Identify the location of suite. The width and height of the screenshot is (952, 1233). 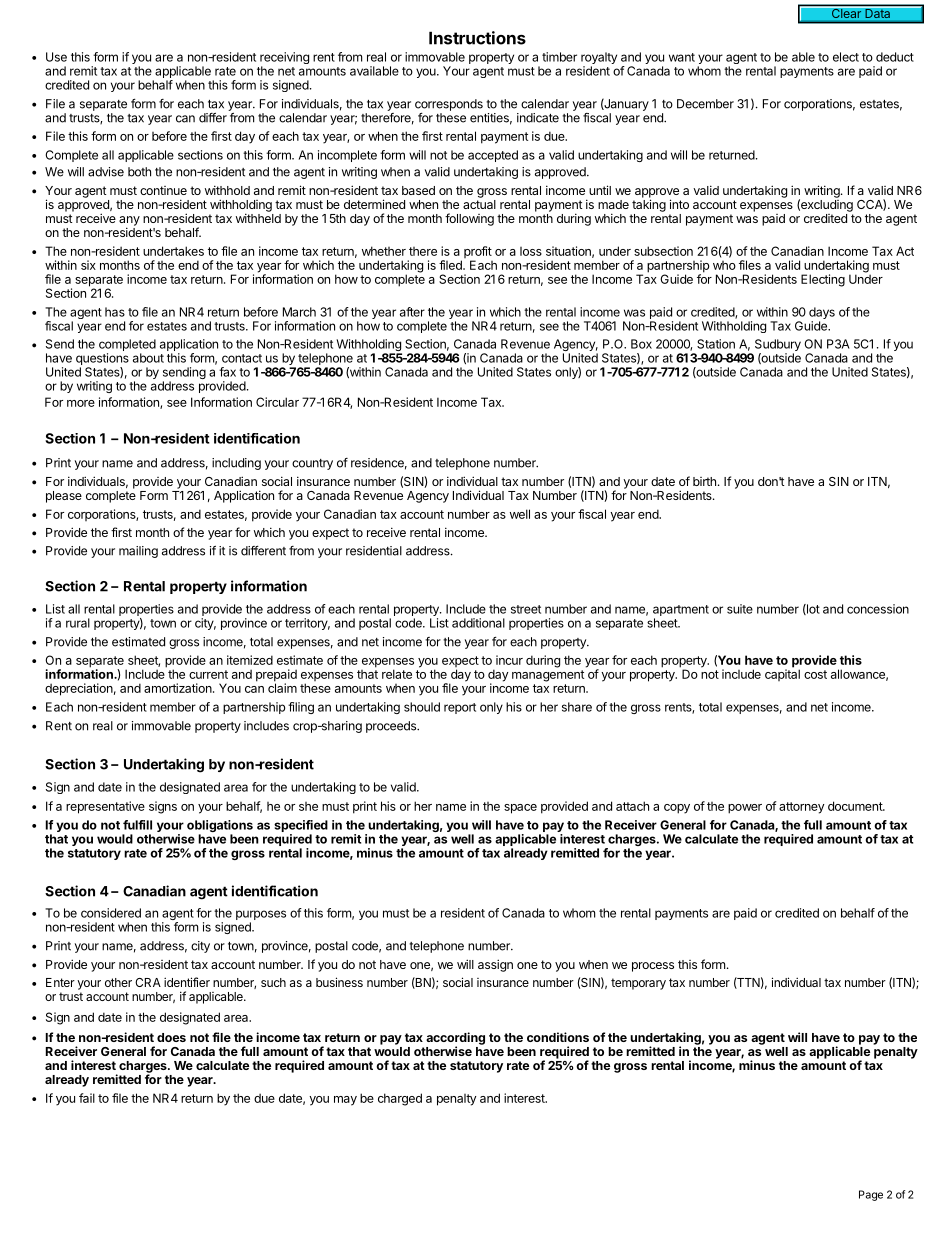
(740, 609).
